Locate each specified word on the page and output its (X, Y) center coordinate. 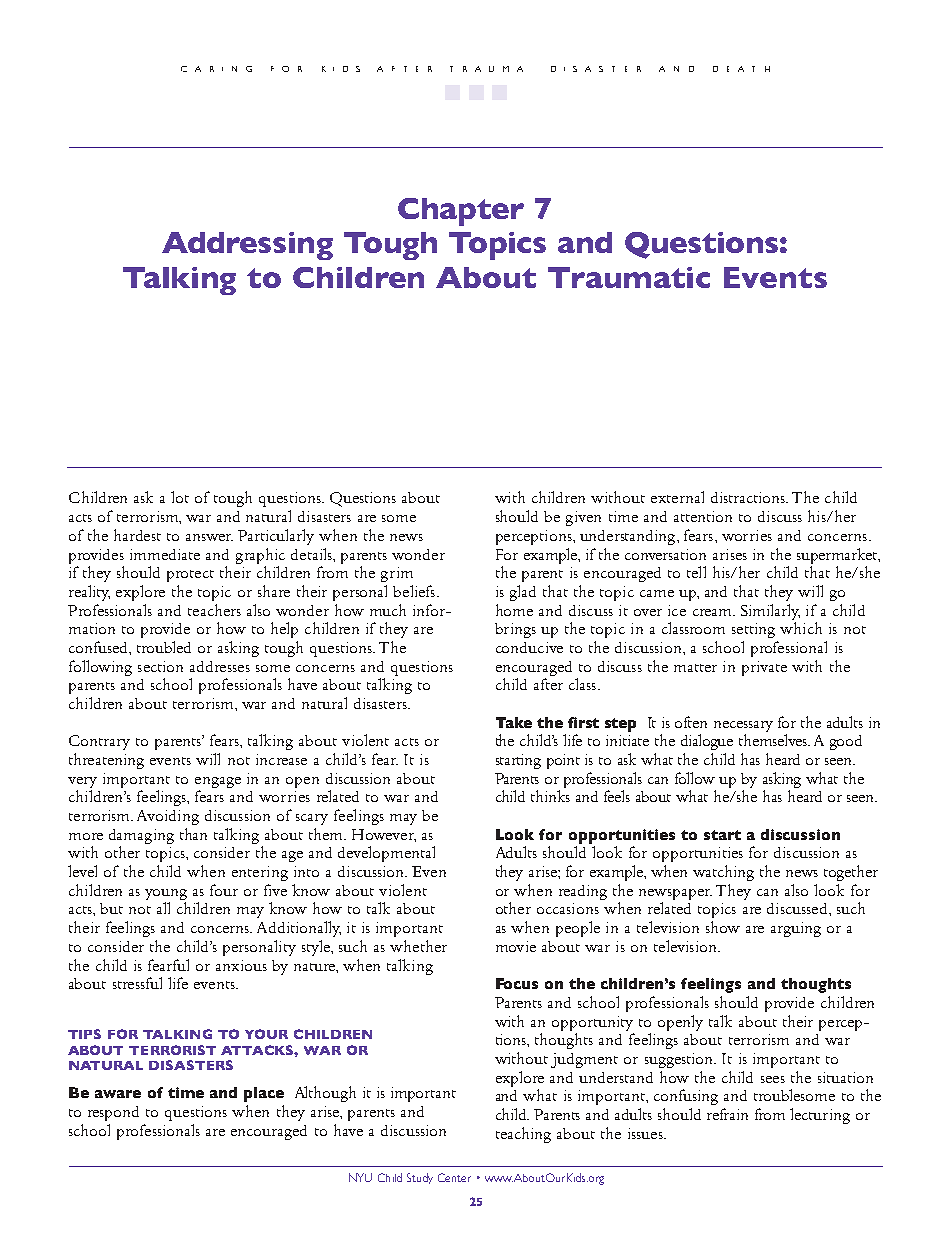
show (723, 927)
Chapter (461, 212)
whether (418, 946)
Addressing (247, 246)
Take (514, 722)
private (764, 668)
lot (180, 497)
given (583, 518)
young (166, 894)
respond (113, 1113)
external (677, 497)
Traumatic (629, 277)
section (160, 666)
